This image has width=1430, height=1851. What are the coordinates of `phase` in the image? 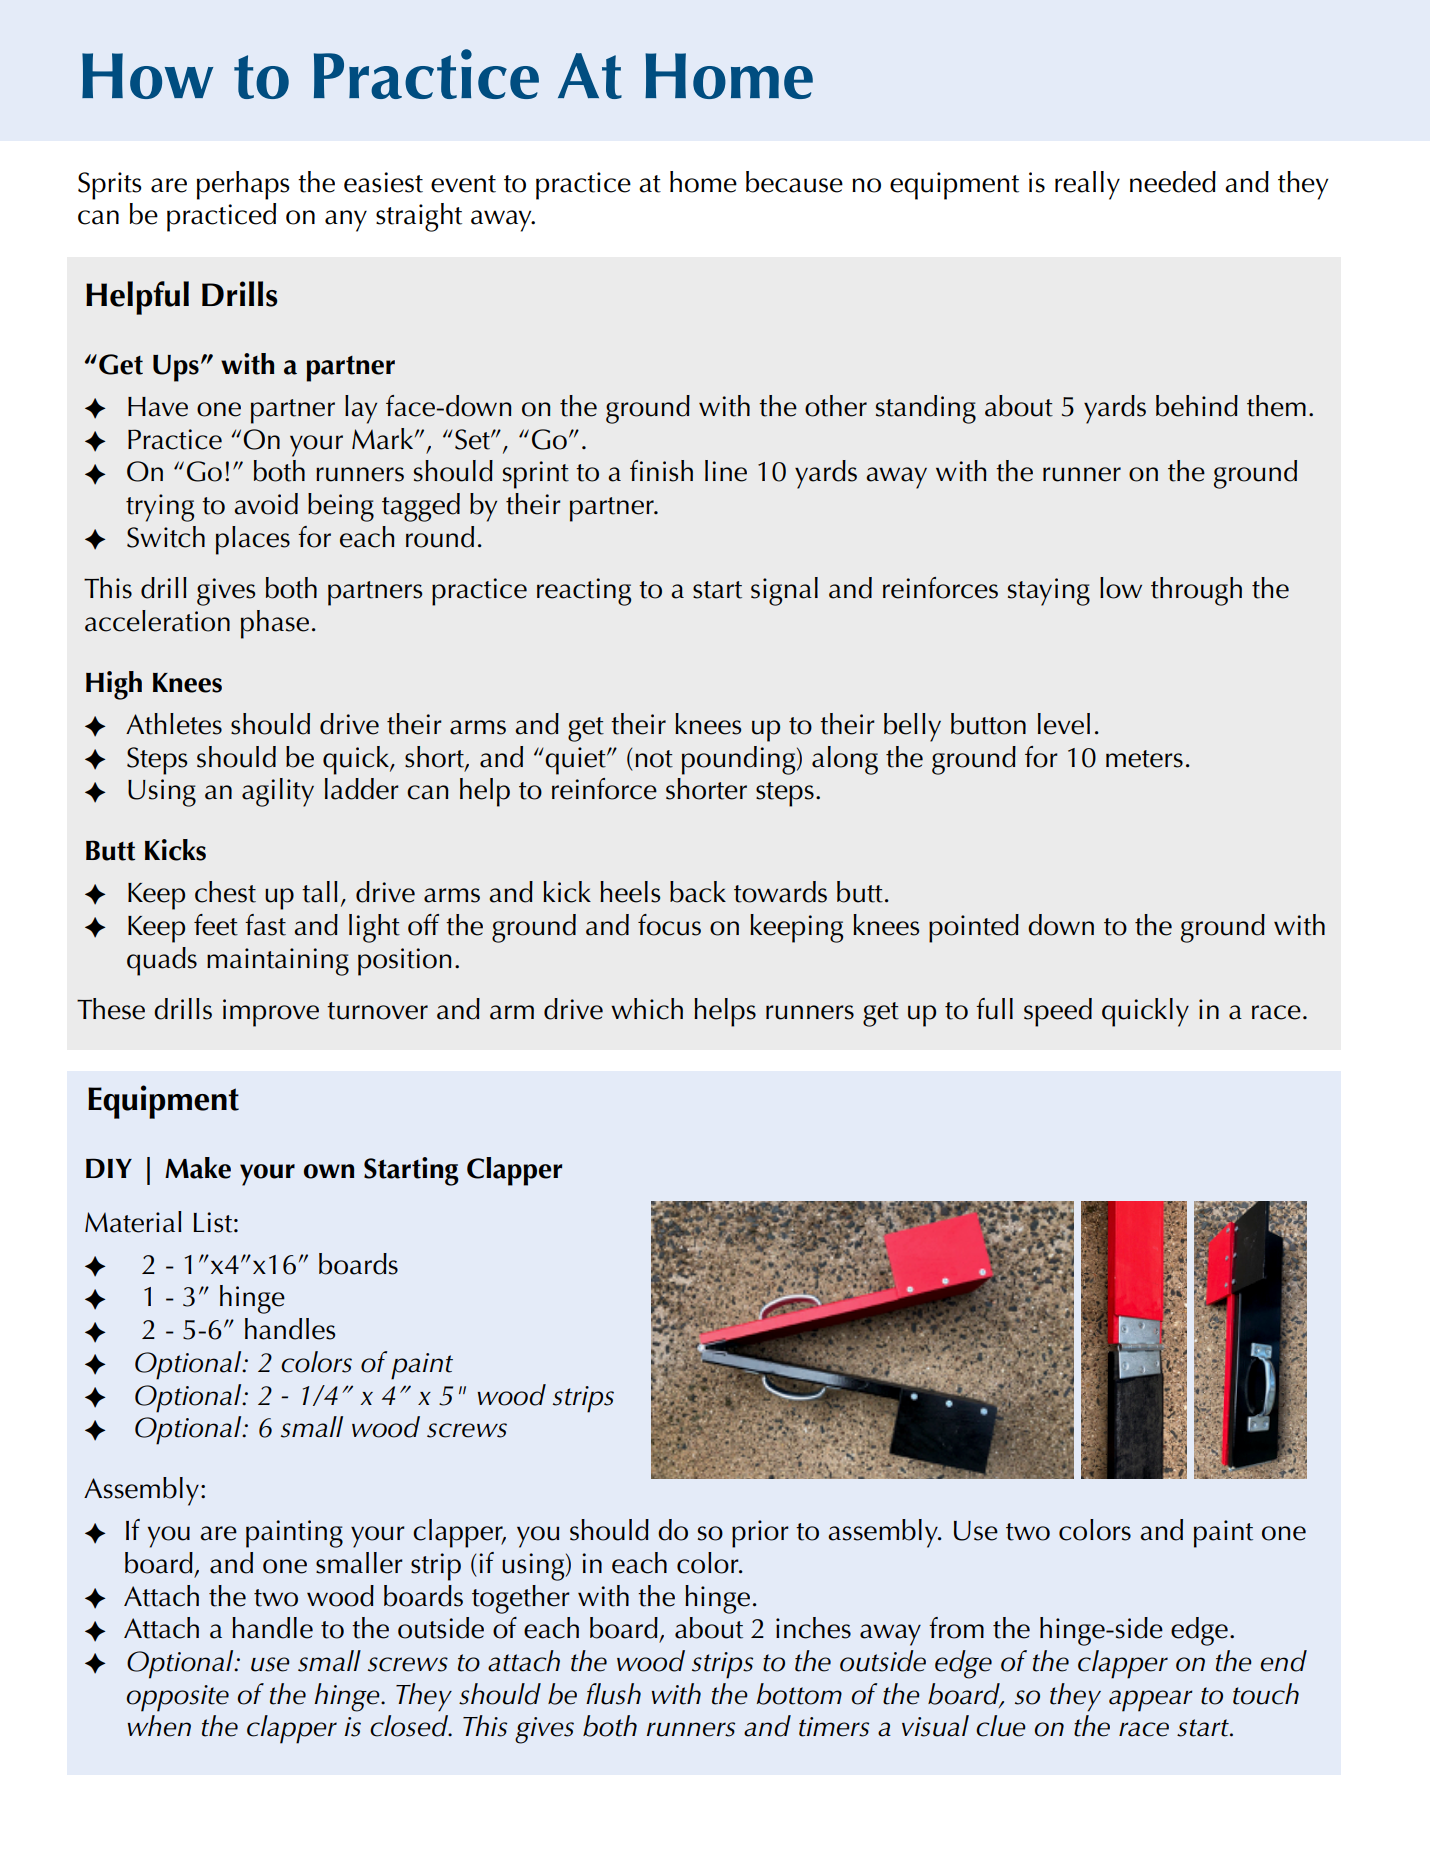 It's located at (275, 624).
